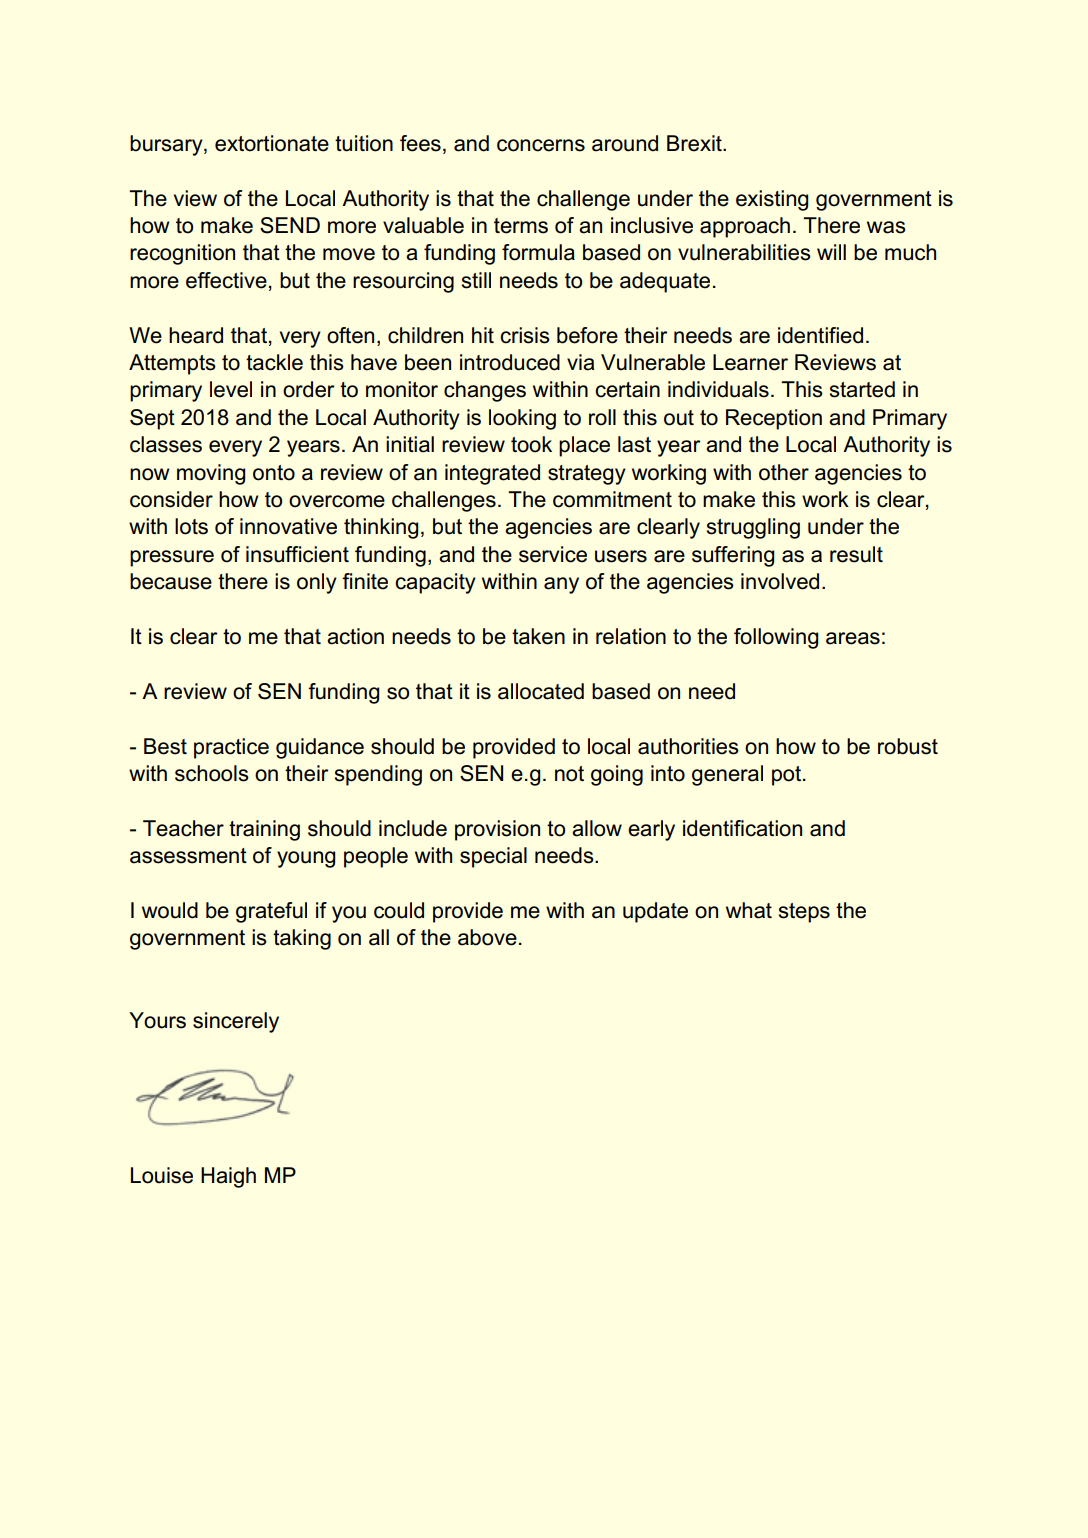  What do you see at coordinates (271, 912) in the screenshot?
I see `grateful` at bounding box center [271, 912].
